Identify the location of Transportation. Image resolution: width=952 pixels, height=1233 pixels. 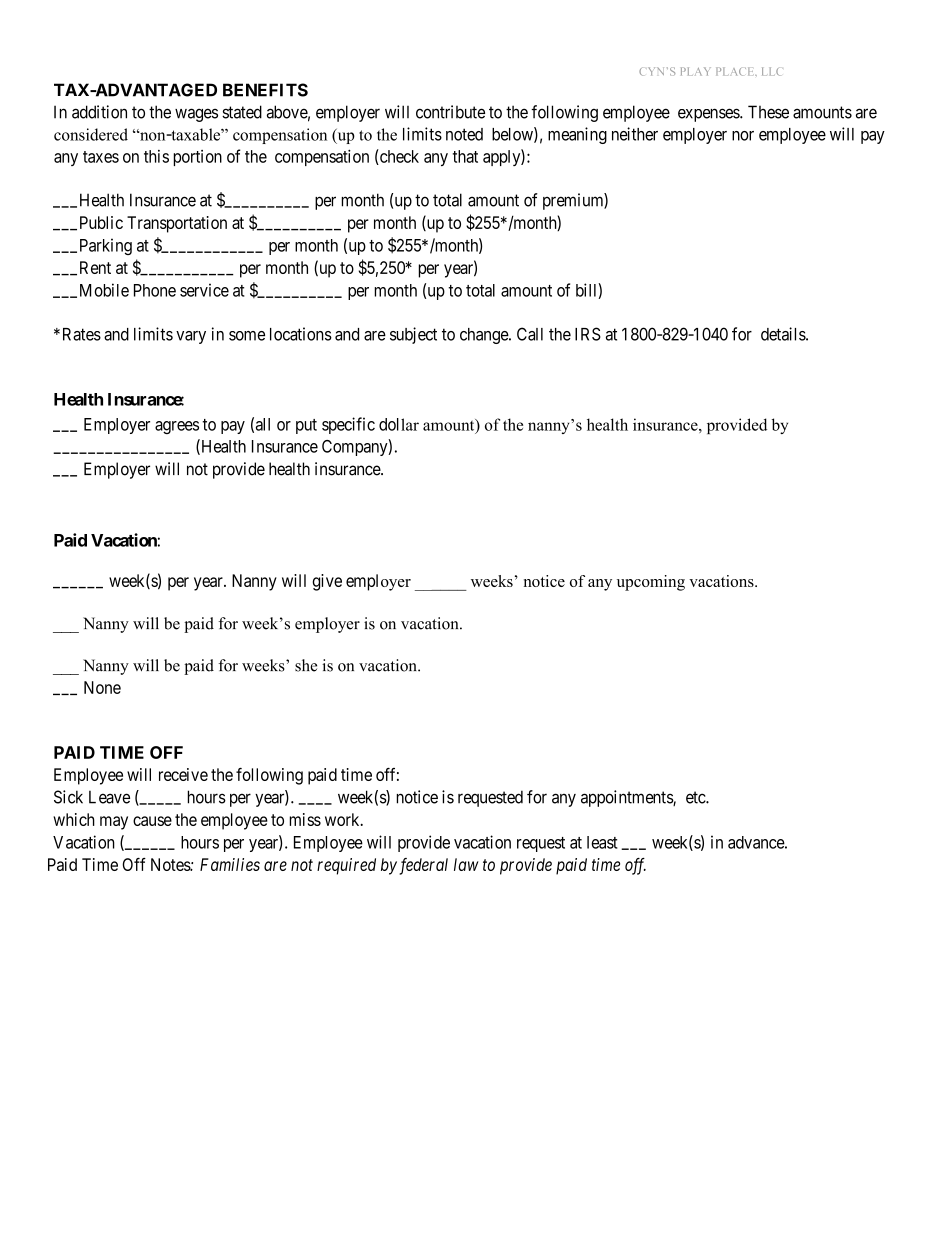
(177, 224).
